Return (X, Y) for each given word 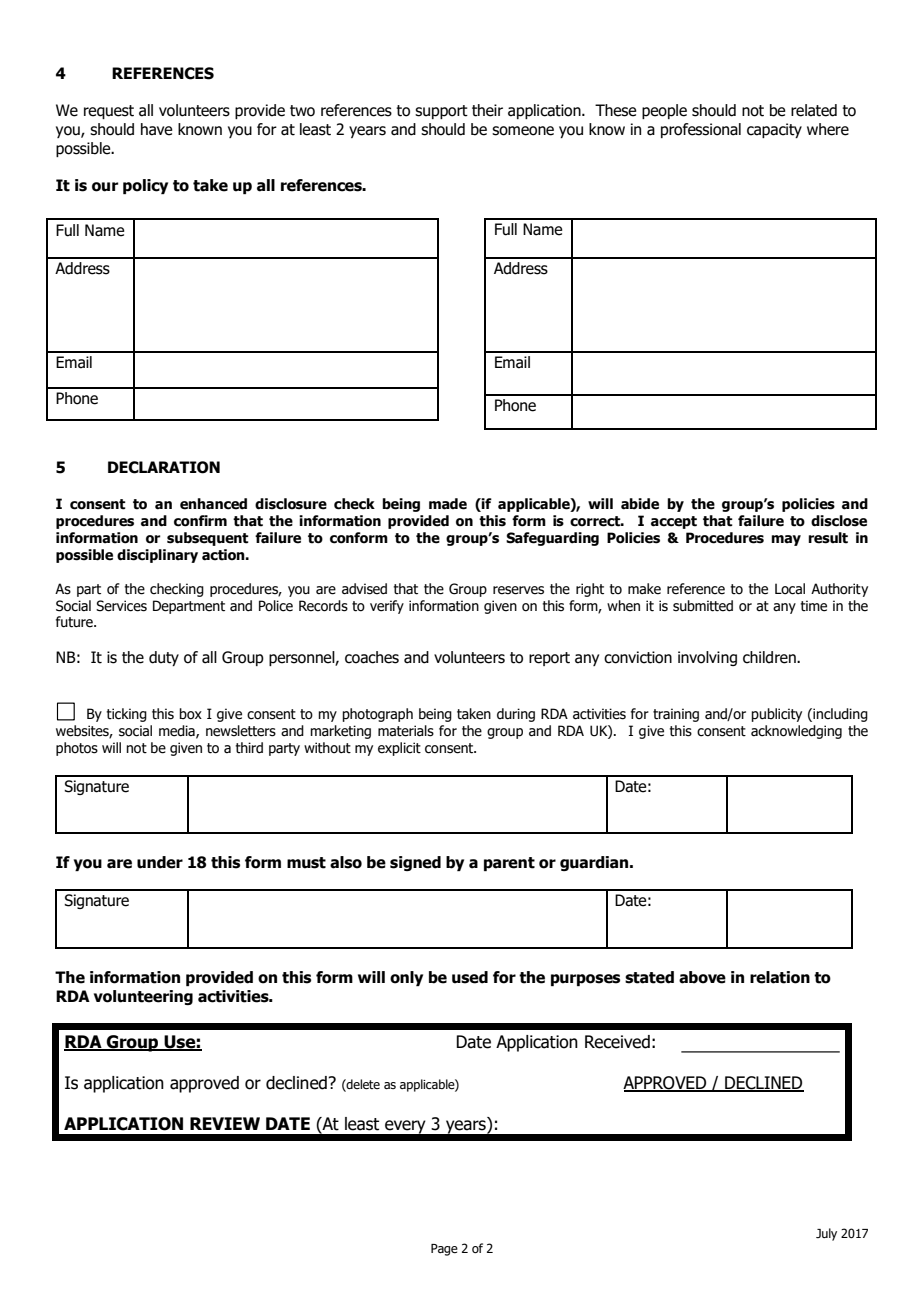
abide (640, 504)
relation (780, 977)
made (448, 504)
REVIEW (225, 1123)
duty (164, 658)
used (470, 977)
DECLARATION (164, 467)
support (441, 112)
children (770, 657)
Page (444, 1250)
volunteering (143, 997)
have (156, 129)
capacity (774, 130)
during (516, 715)
